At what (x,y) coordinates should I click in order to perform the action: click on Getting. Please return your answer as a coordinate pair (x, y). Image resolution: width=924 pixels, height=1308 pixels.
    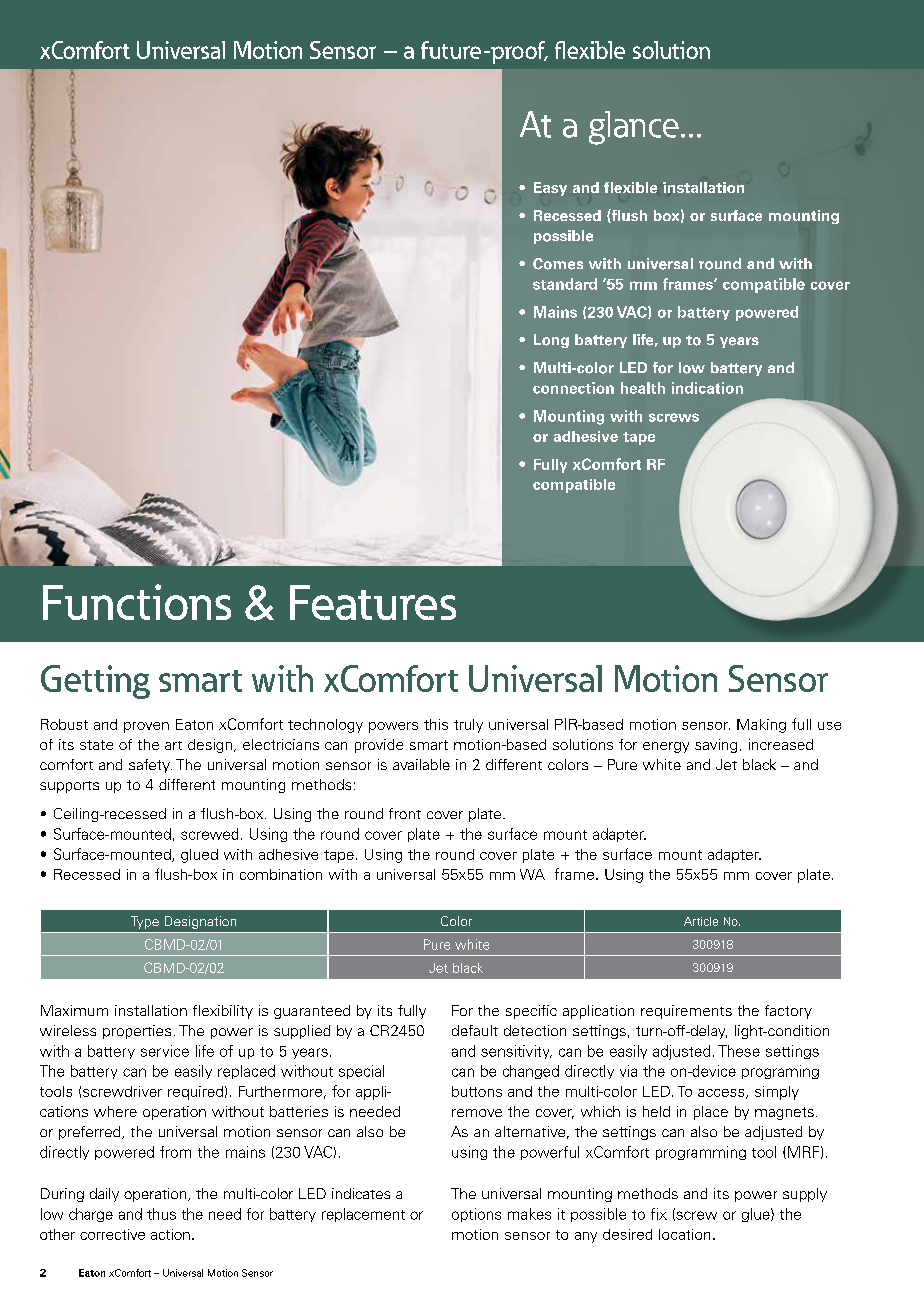
    Looking at the image, I should click on (95, 682).
